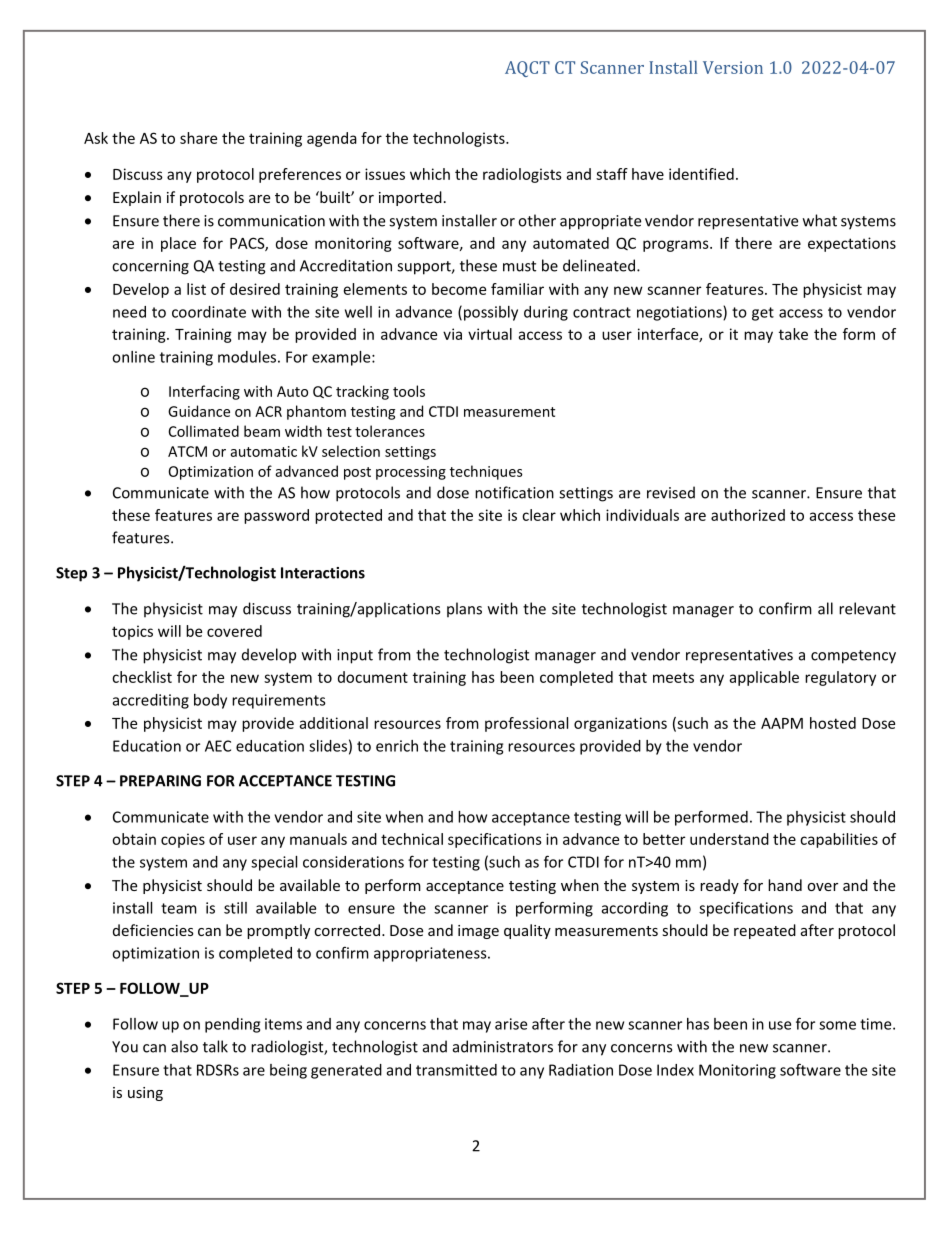 This screenshot has width=952, height=1233. Describe the element at coordinates (412, 839) in the screenshot. I see `technical` at that location.
